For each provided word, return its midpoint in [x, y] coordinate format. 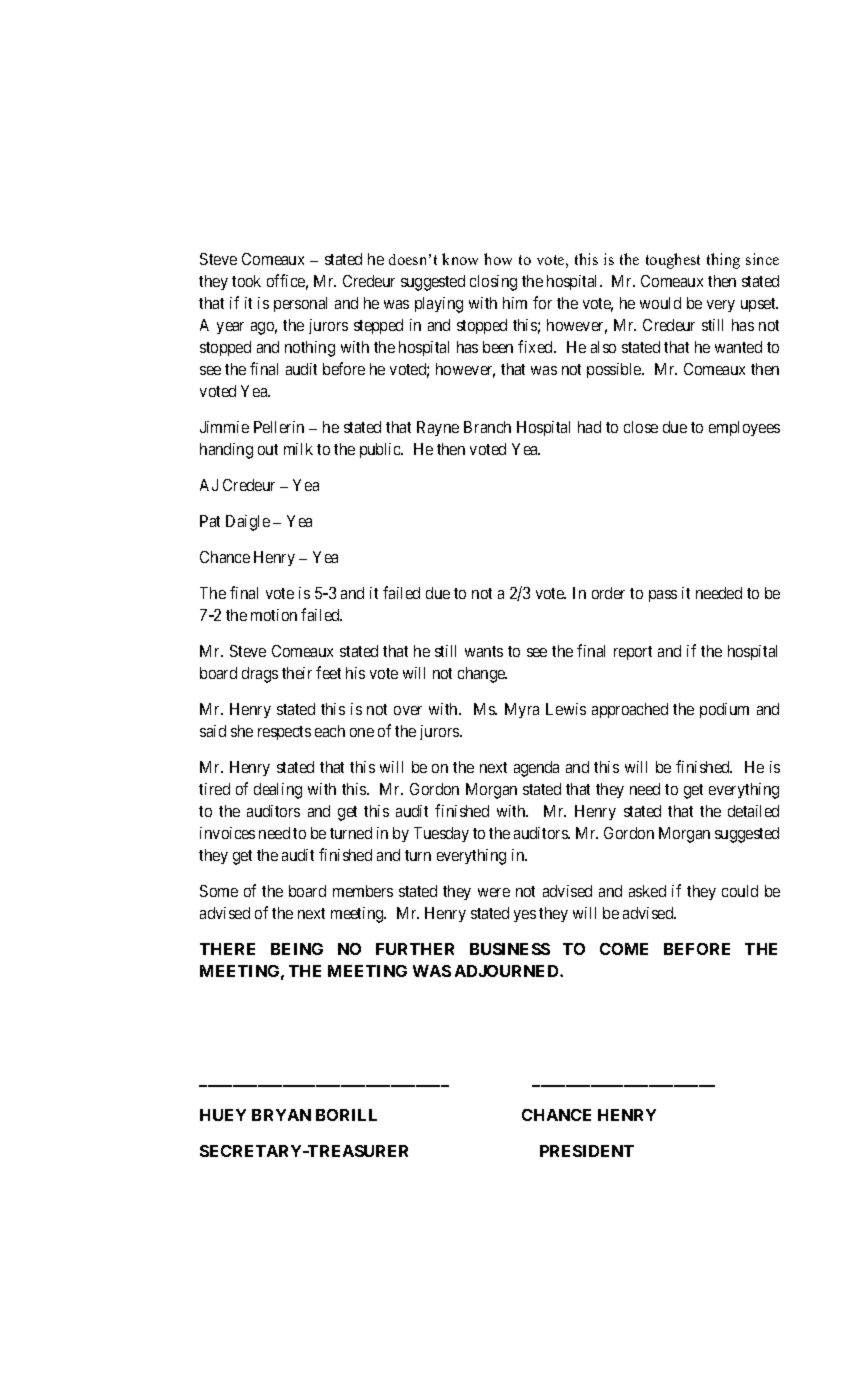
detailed [753, 811]
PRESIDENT [587, 1151]
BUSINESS [510, 949]
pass [663, 596]
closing [493, 283]
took [246, 281]
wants [484, 651]
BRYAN [281, 1115]
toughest [673, 261]
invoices [227, 833]
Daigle [248, 523]
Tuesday [441, 834]
